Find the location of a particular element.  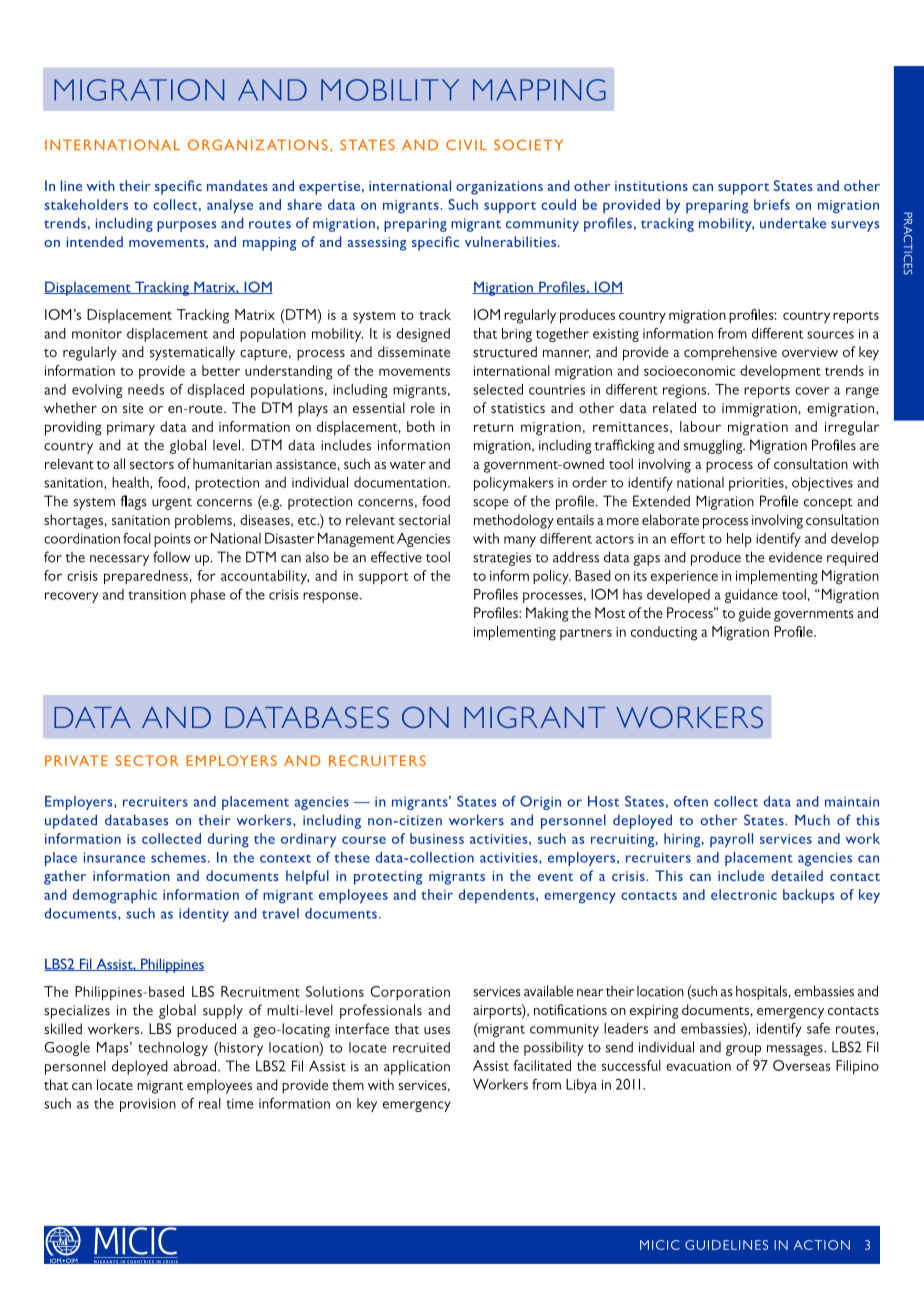

PRIVATE is located at coordinates (76, 760).
